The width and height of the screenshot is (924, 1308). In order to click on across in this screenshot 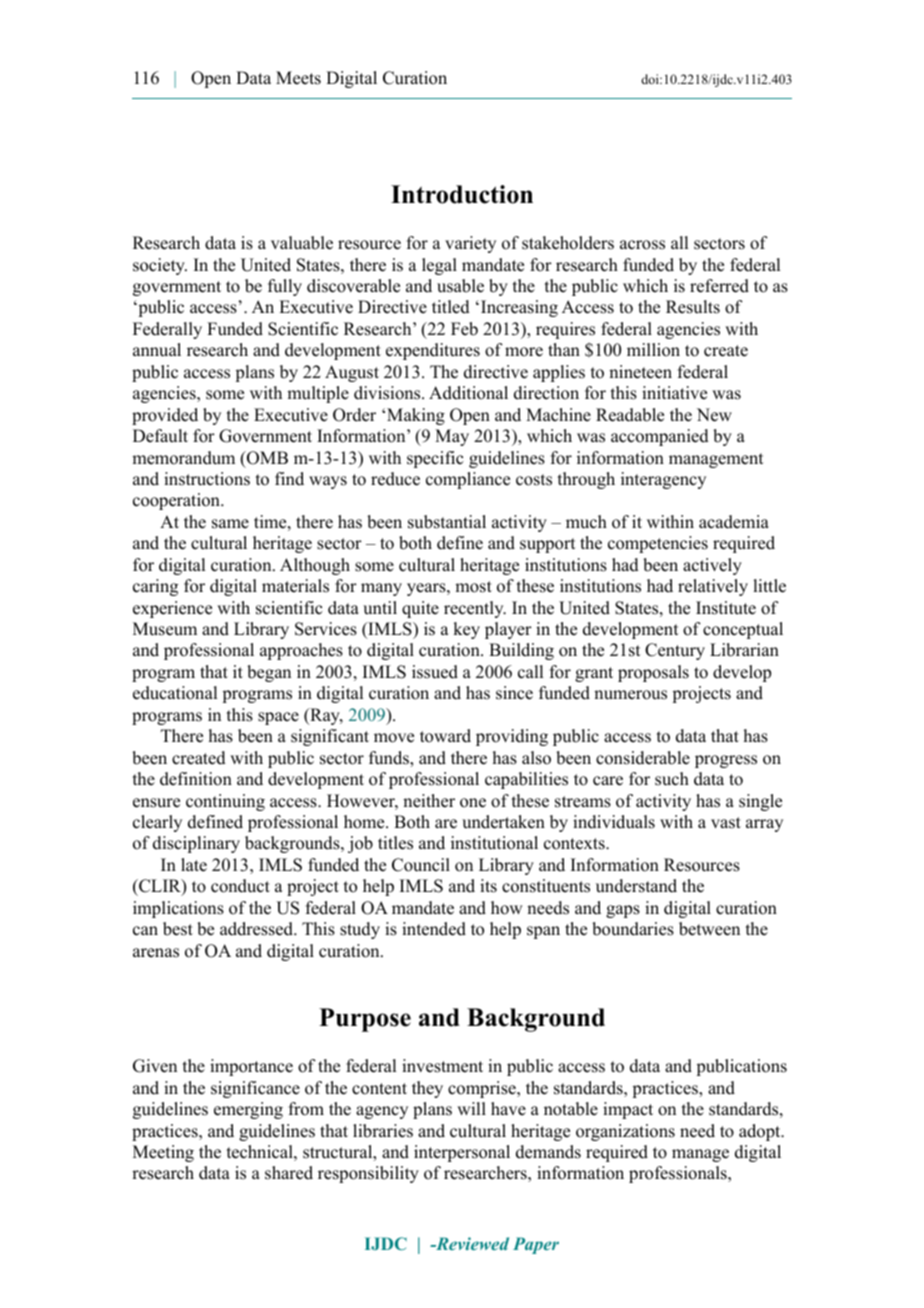, I will do `click(642, 245)`.
